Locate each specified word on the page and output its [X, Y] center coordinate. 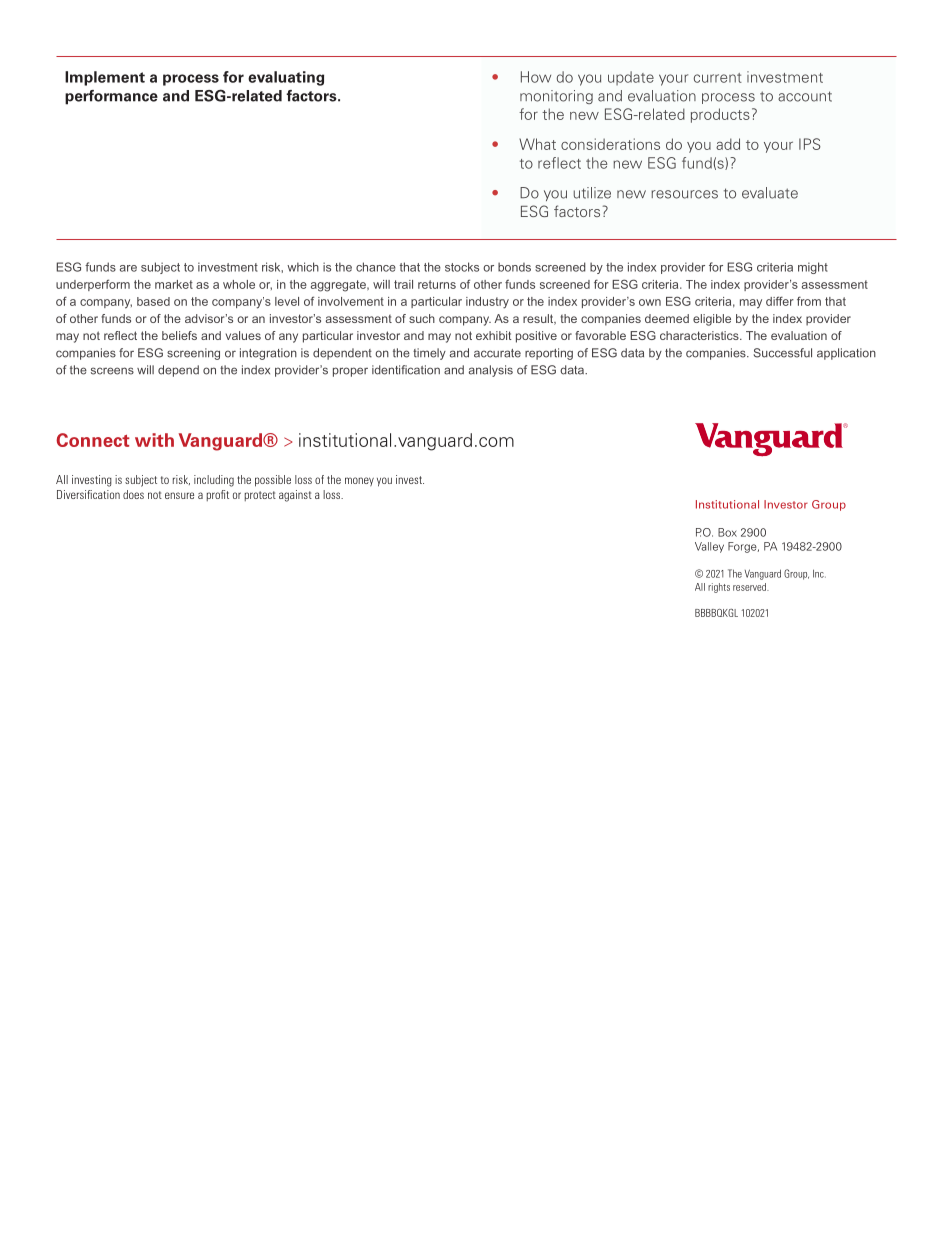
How [536, 77]
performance [111, 97]
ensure [179, 495]
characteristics [700, 335]
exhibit [494, 335]
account [805, 96]
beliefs [179, 335]
